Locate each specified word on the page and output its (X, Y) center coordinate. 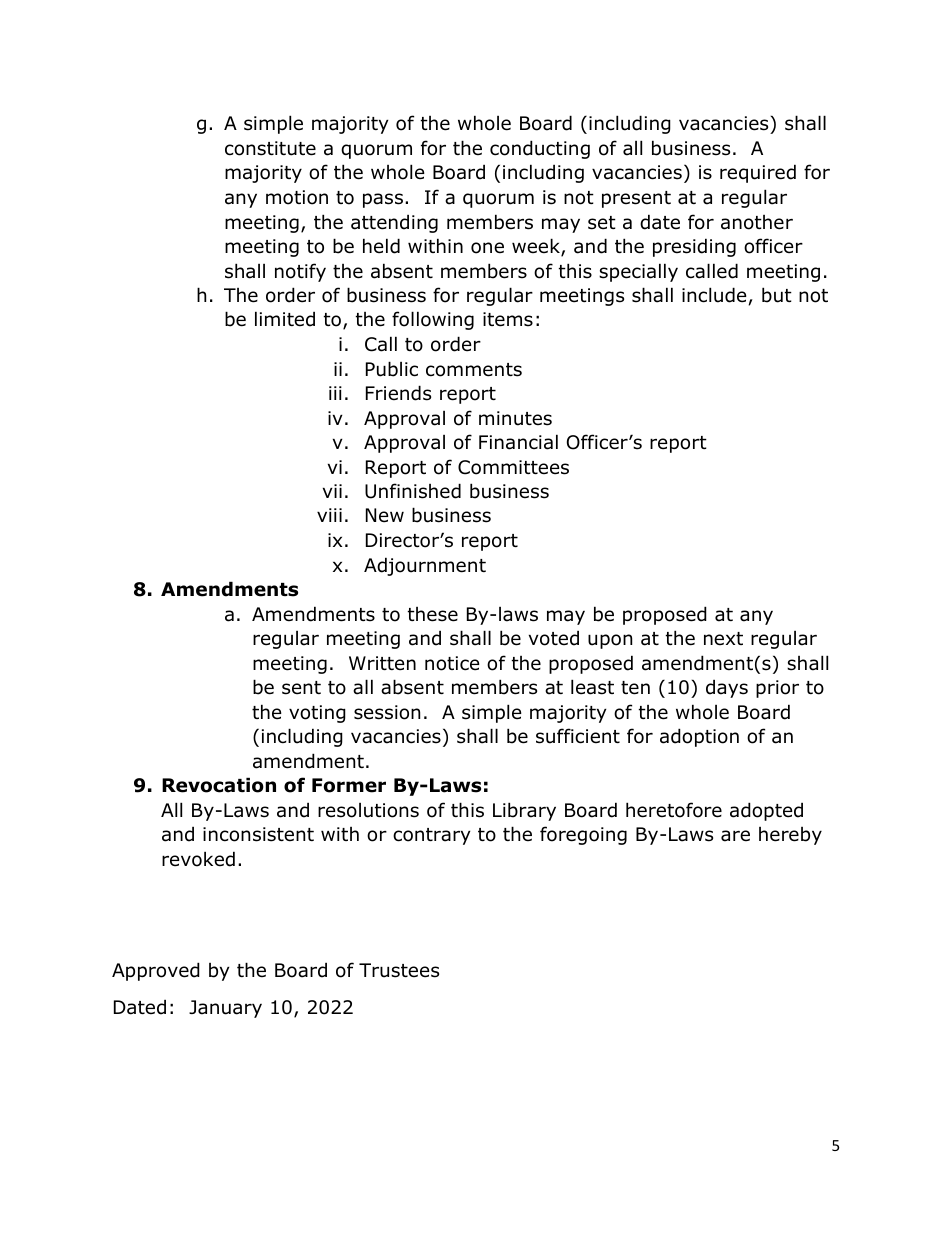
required (758, 173)
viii (329, 515)
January (225, 1009)
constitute (270, 148)
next (723, 639)
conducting (540, 149)
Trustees (399, 970)
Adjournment (425, 566)
